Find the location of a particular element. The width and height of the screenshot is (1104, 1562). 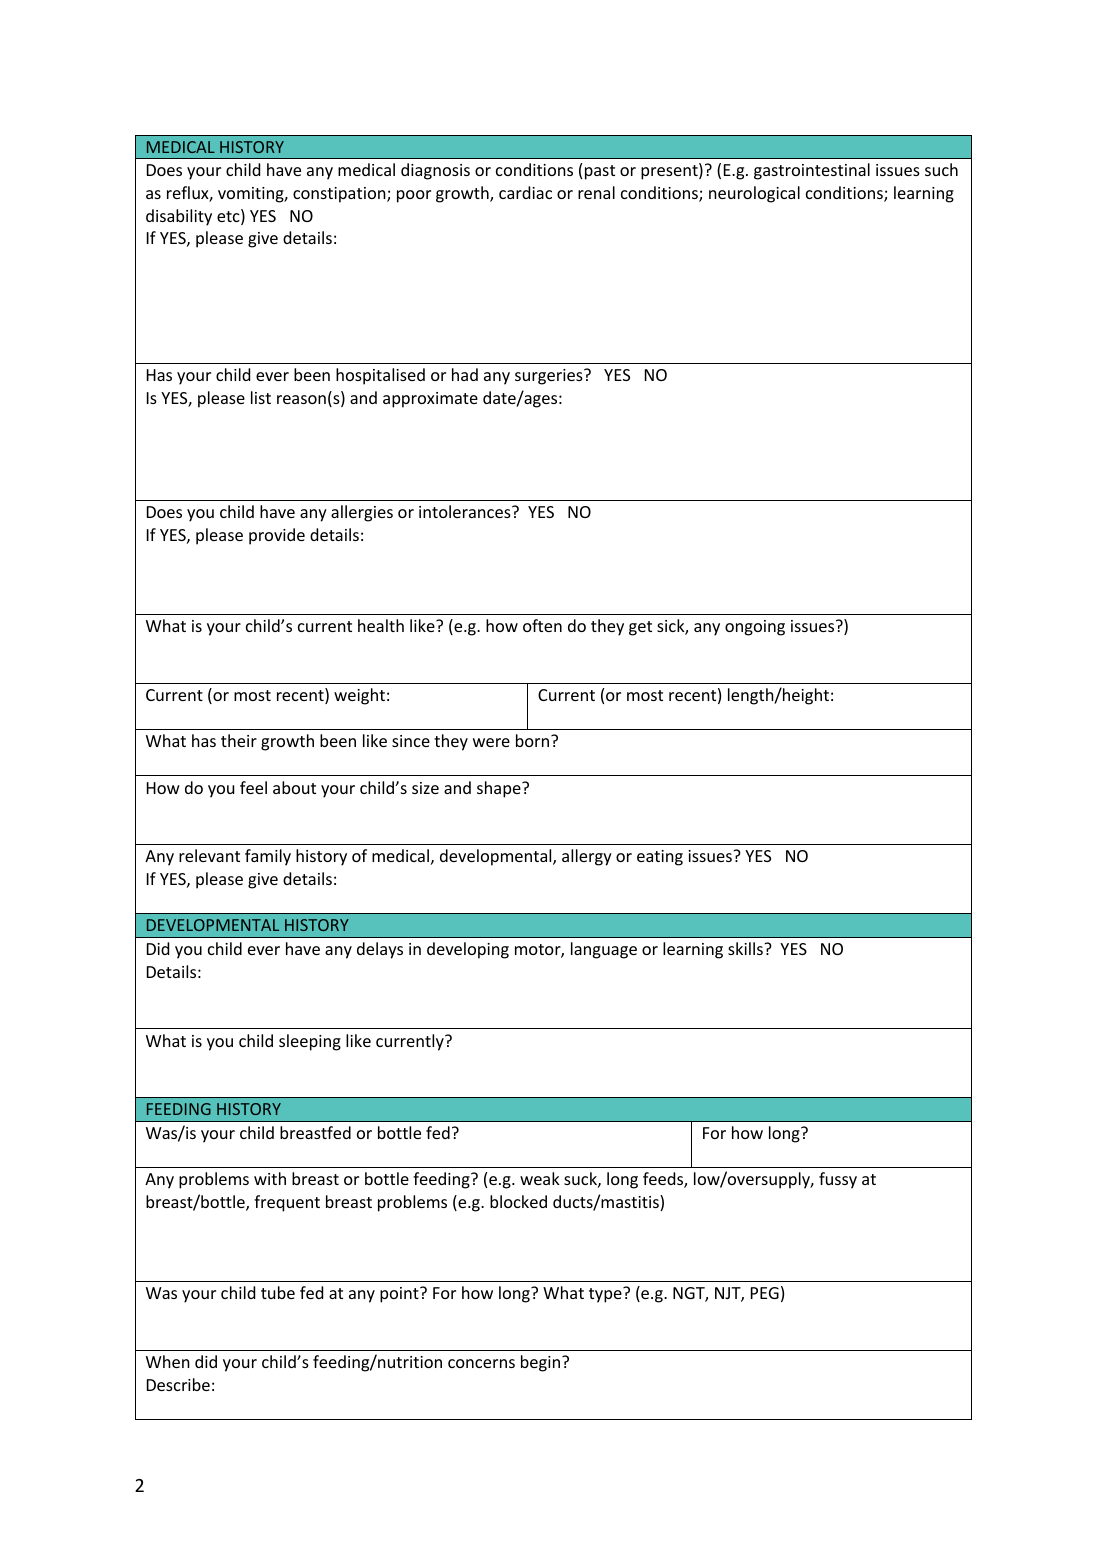

weak is located at coordinates (540, 1178).
